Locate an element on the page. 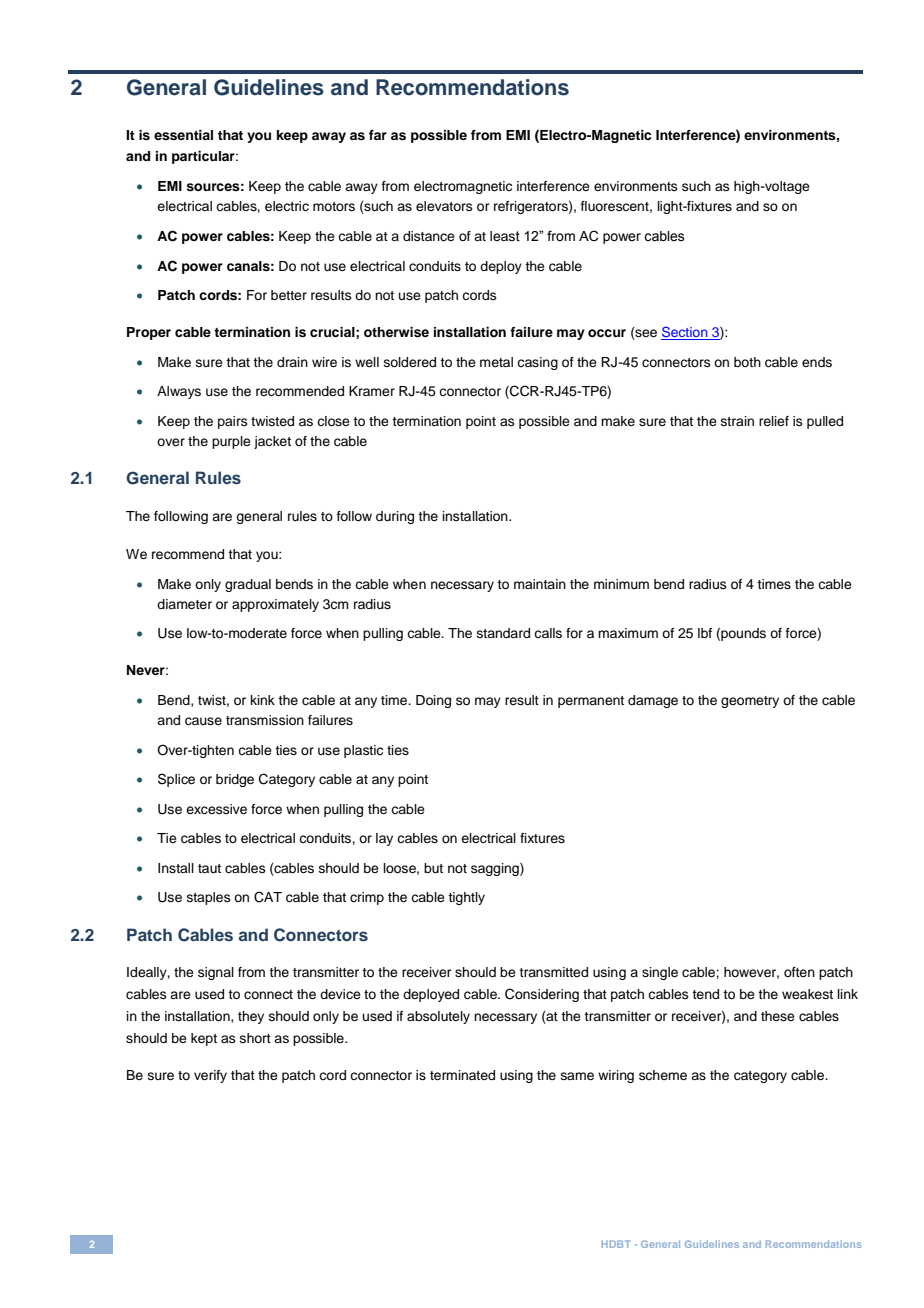  terminated is located at coordinates (462, 1075).
